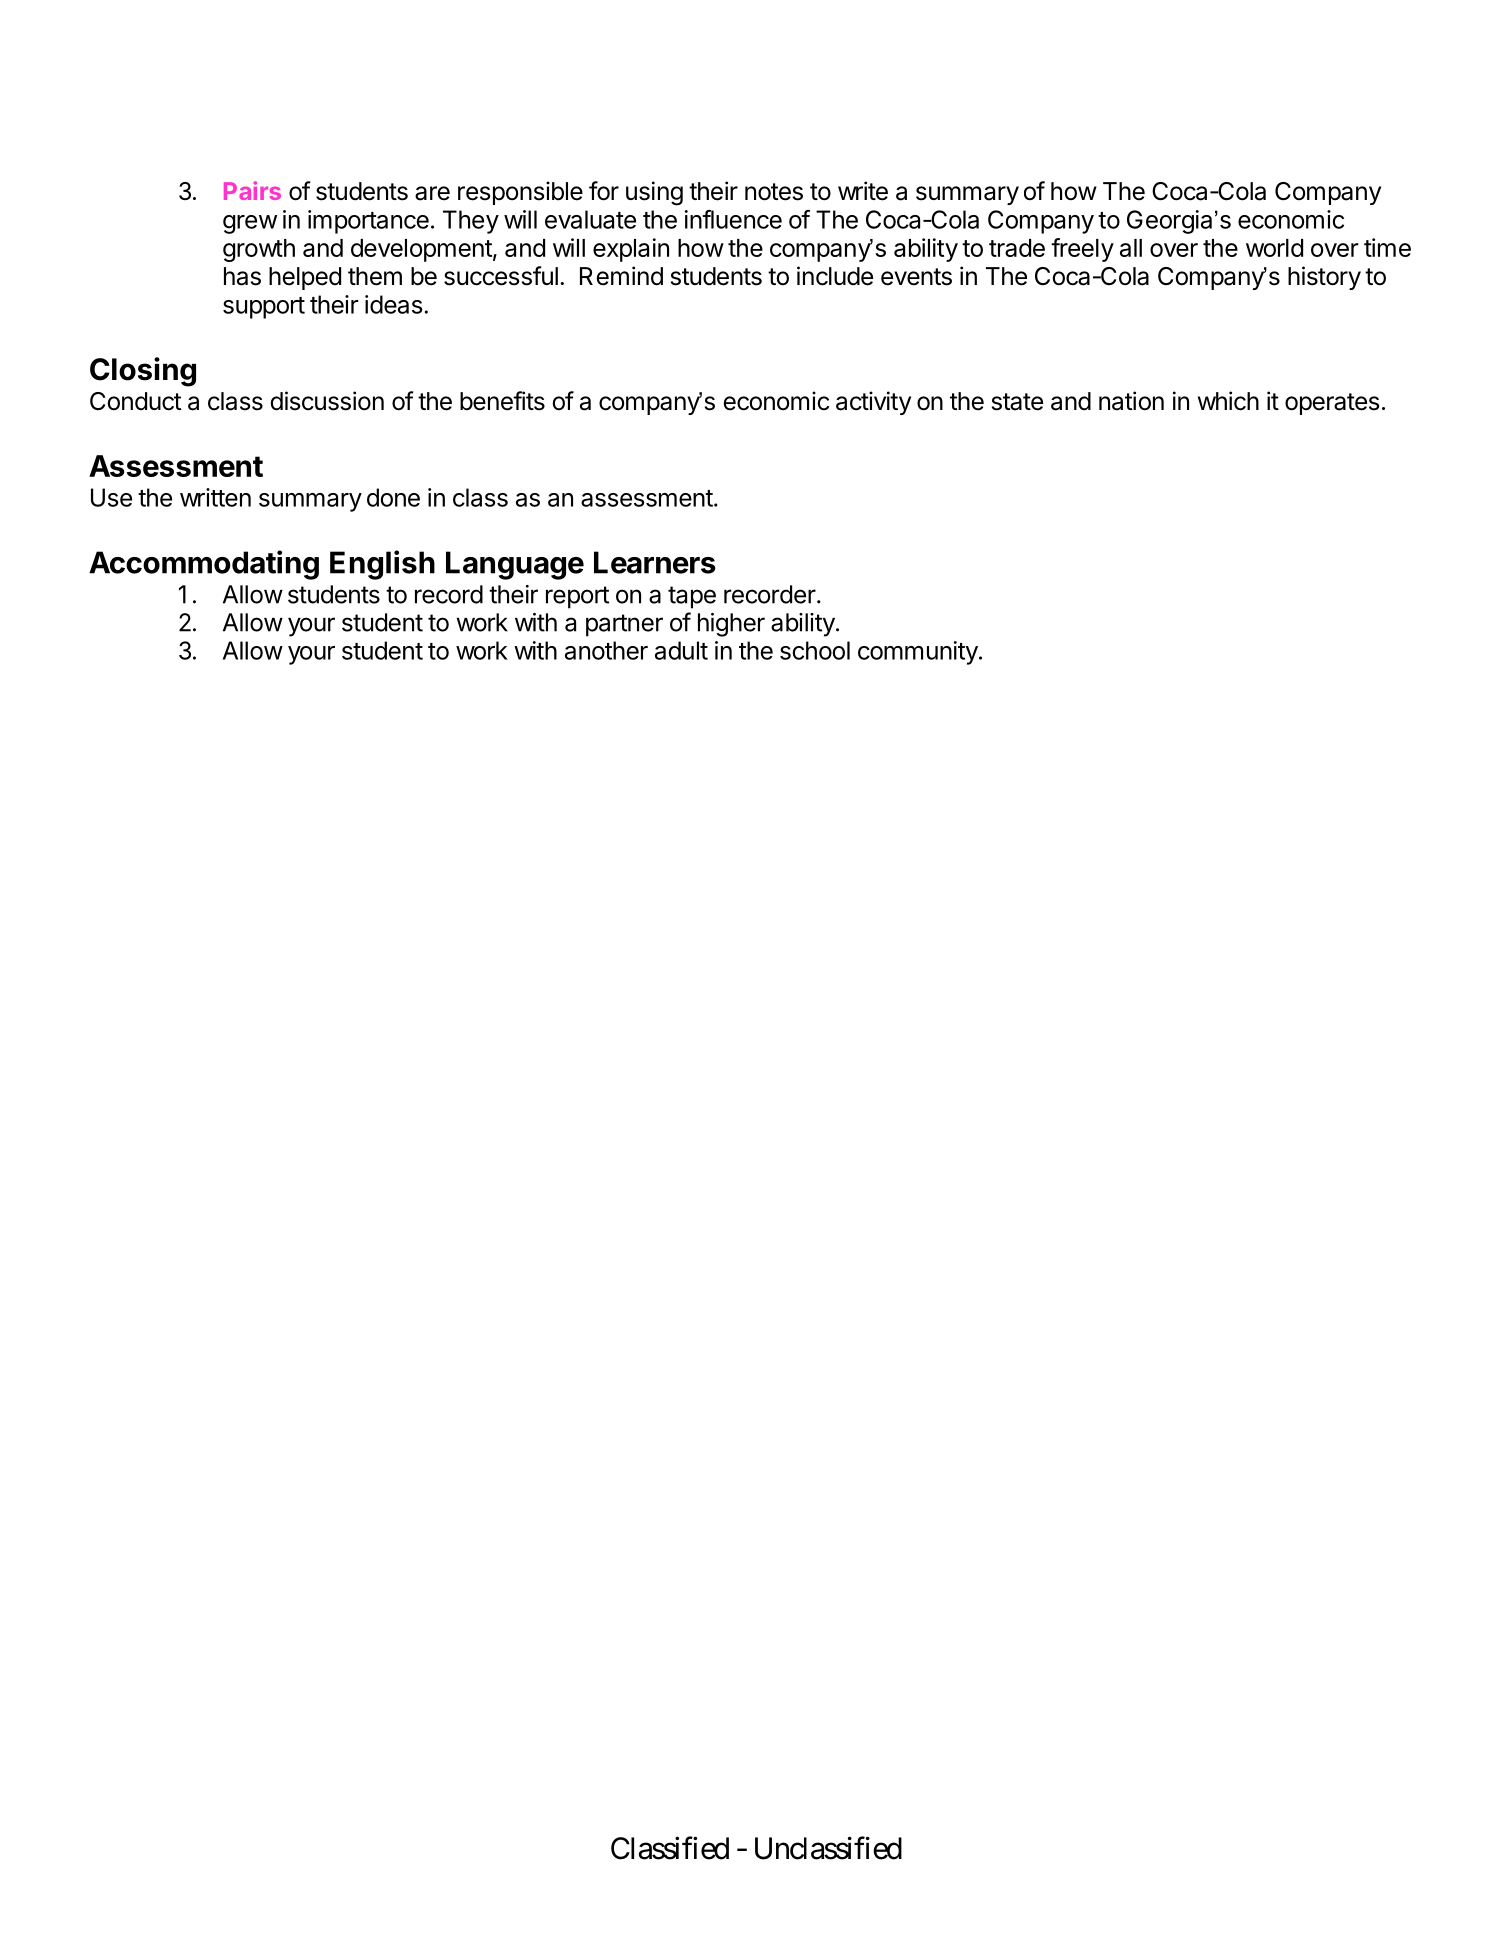 This screenshot has width=1510, height=1955. Describe the element at coordinates (215, 497) in the screenshot. I see `written` at that location.
